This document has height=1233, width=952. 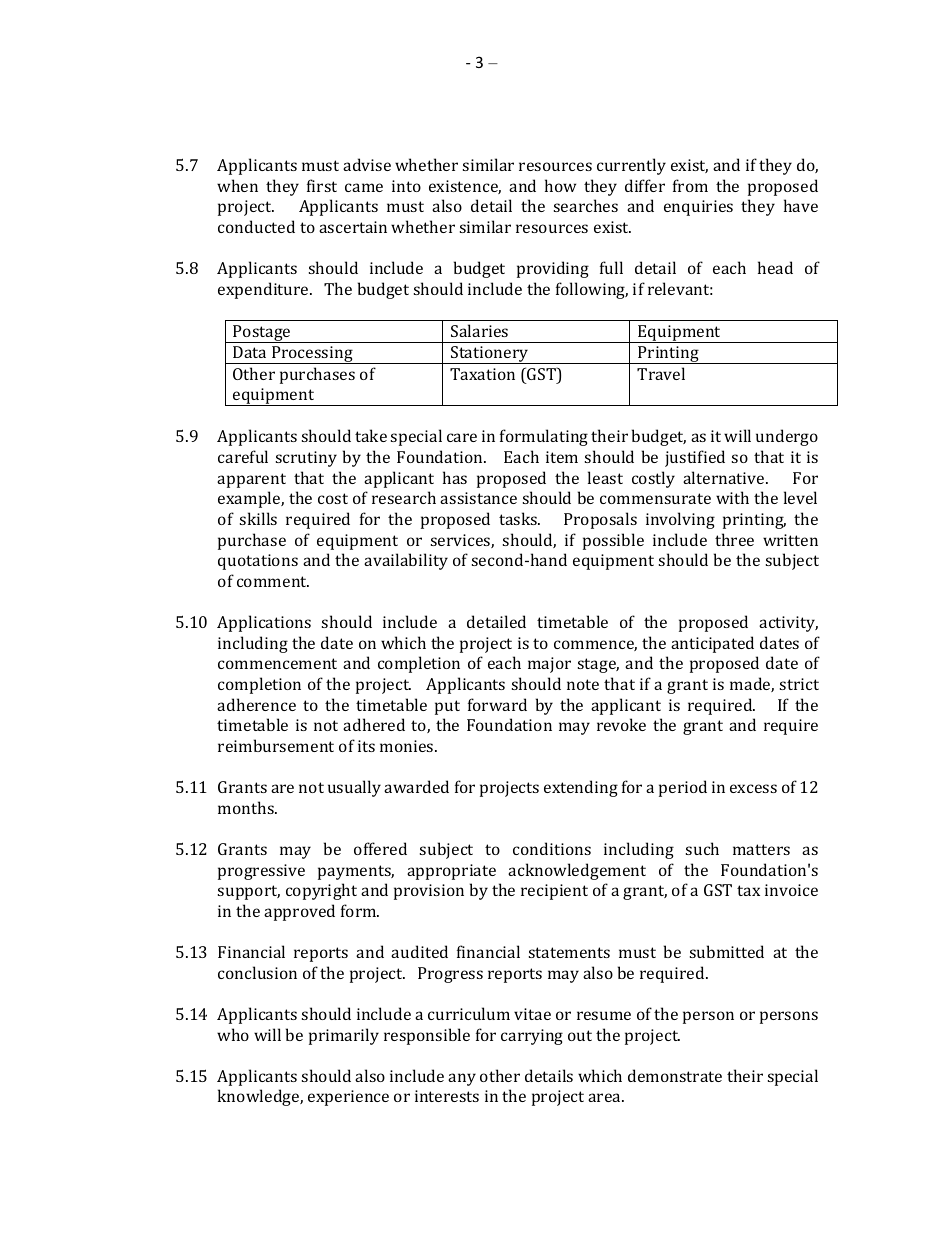 I want to click on experience, so click(x=348, y=1098).
